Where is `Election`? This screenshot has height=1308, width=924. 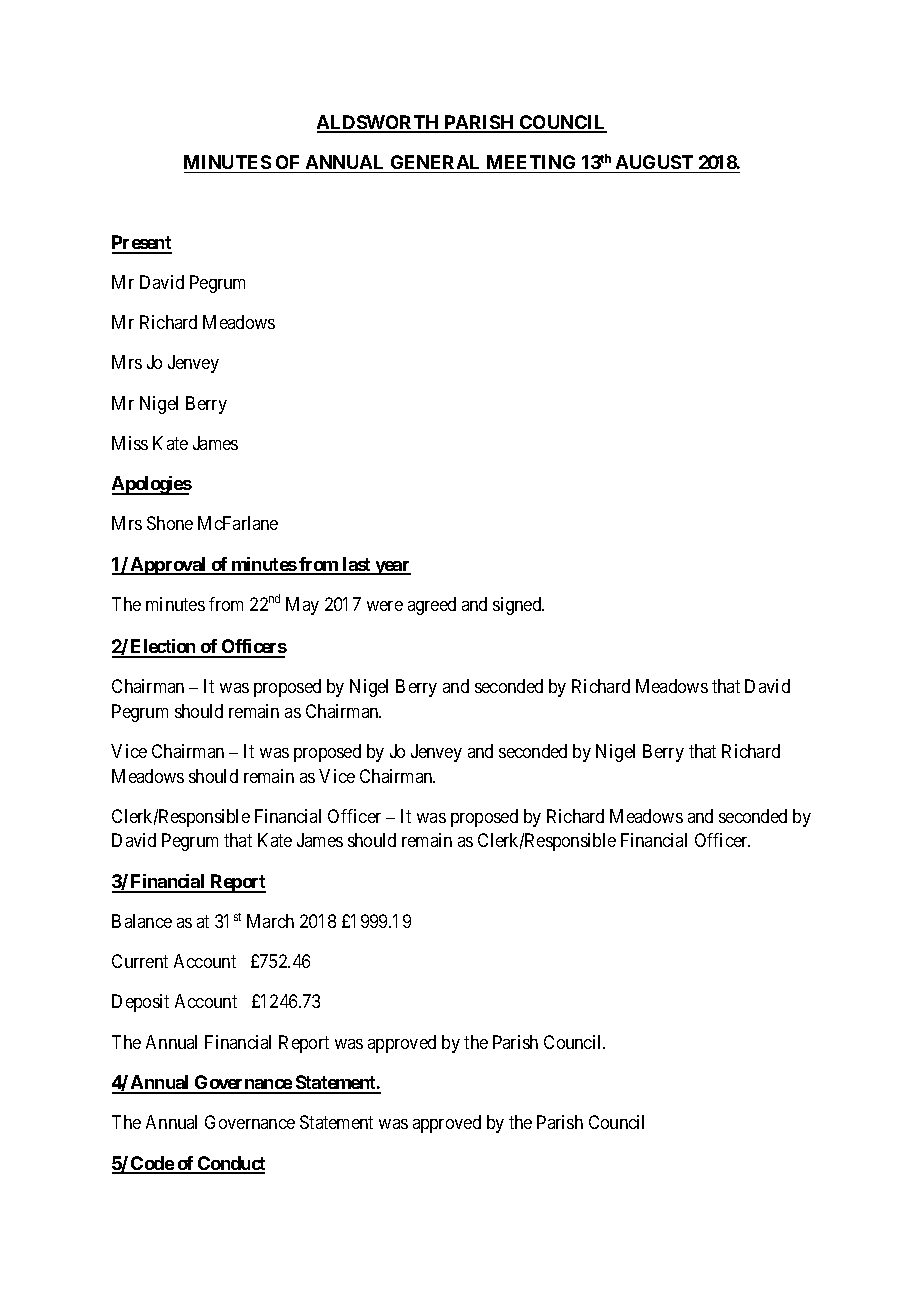
Election is located at coordinates (163, 648).
